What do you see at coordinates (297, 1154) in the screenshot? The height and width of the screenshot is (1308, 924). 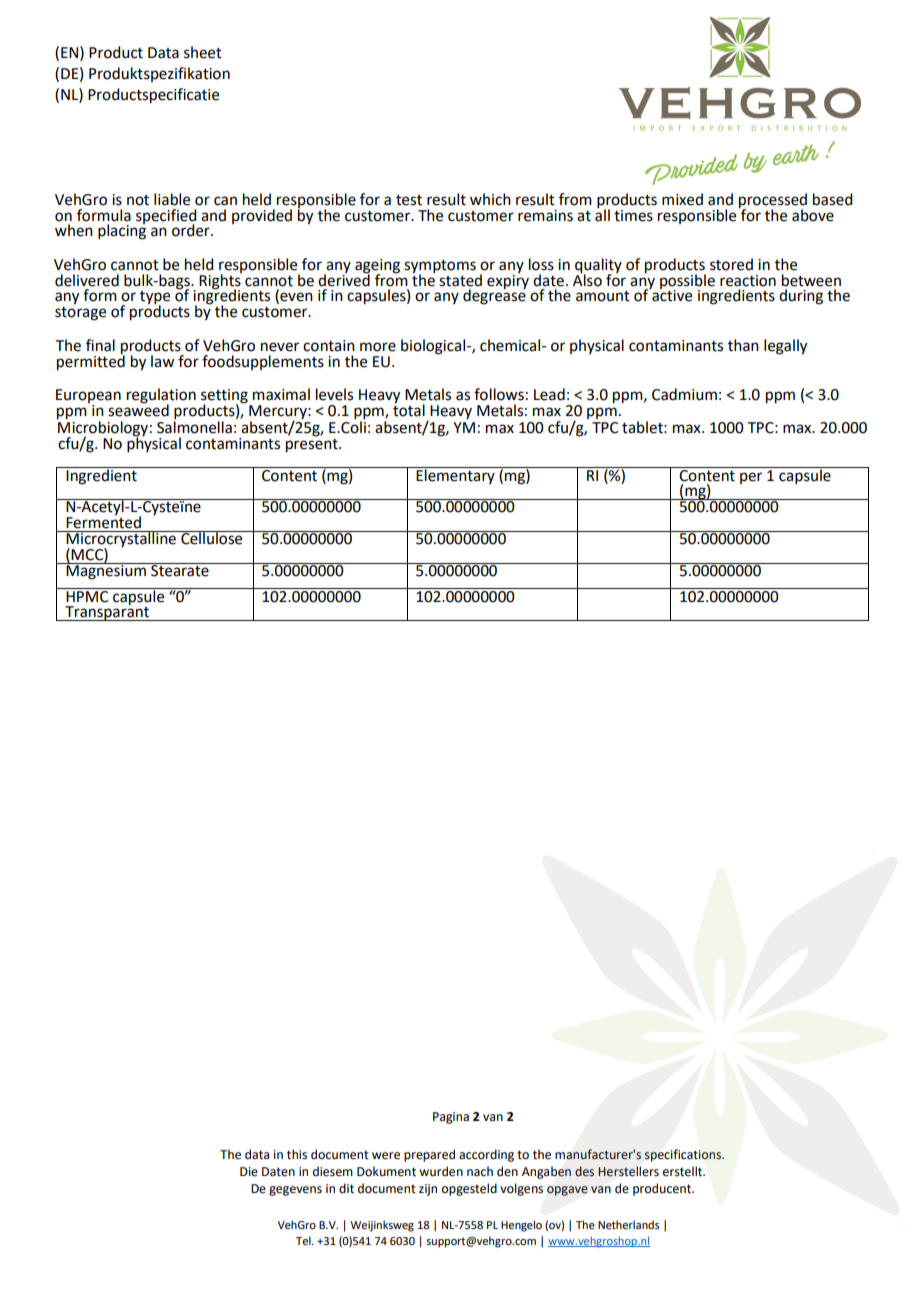 I see `this` at bounding box center [297, 1154].
